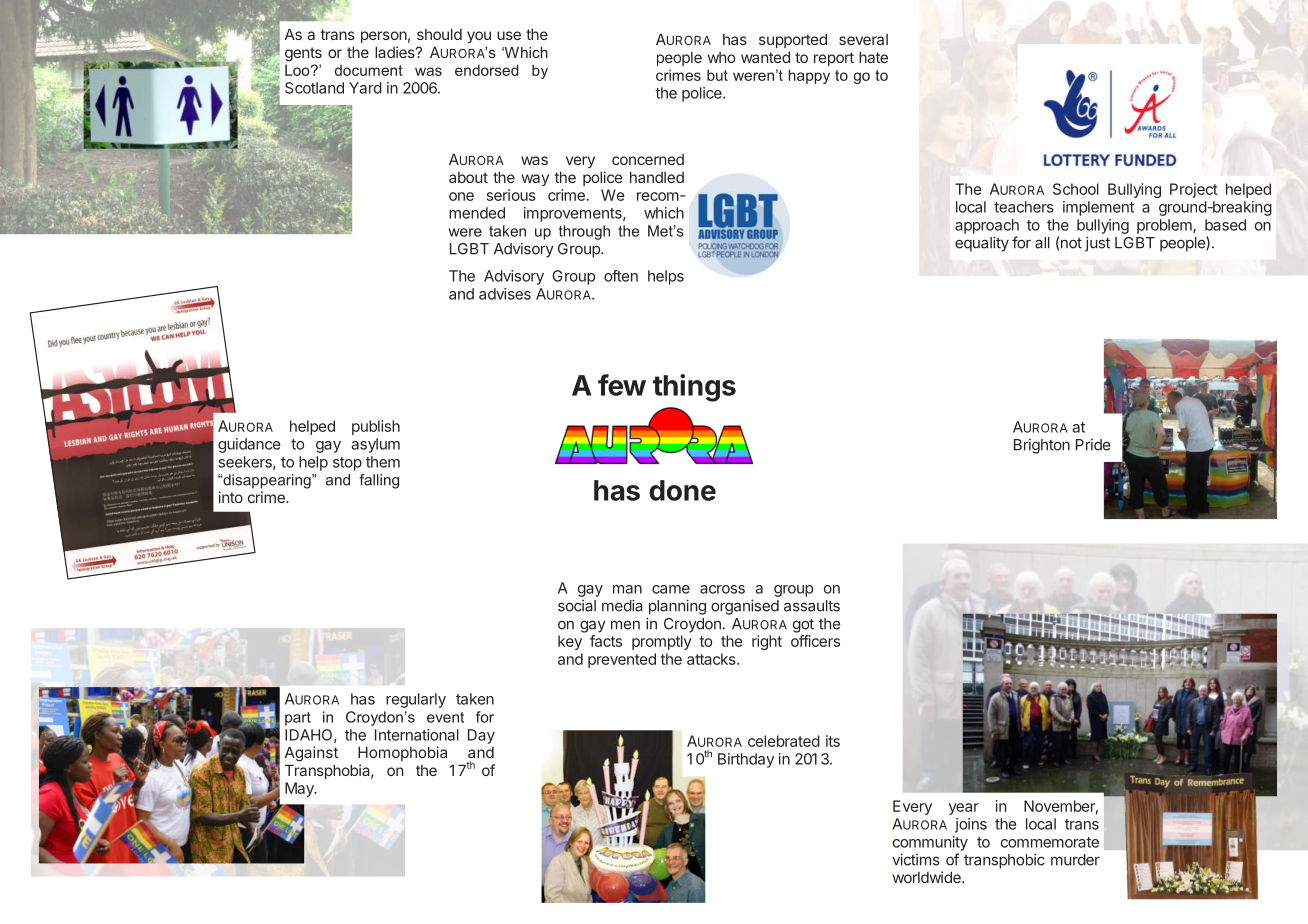 The image size is (1308, 924). What do you see at coordinates (682, 490) in the image?
I see `done` at bounding box center [682, 490].
